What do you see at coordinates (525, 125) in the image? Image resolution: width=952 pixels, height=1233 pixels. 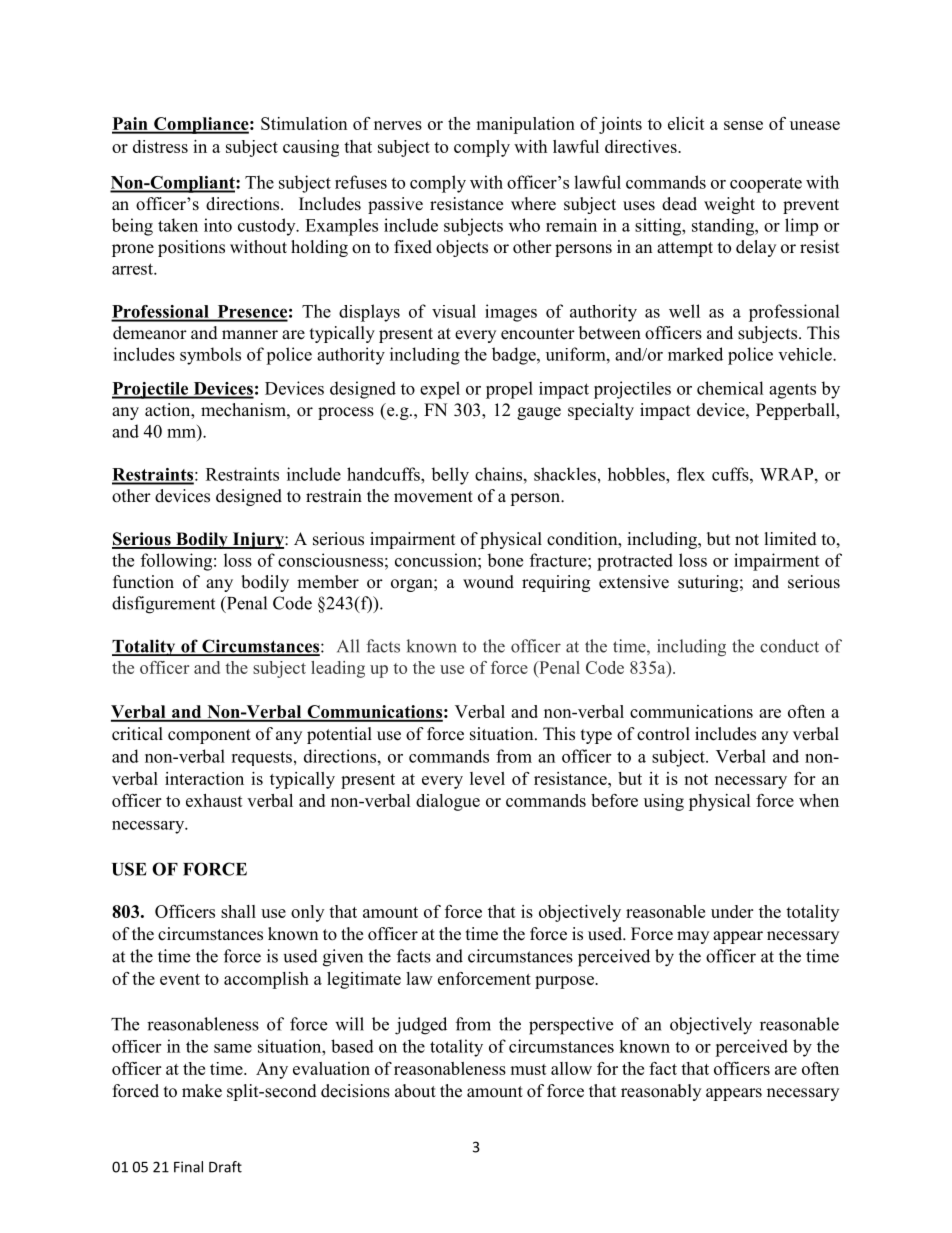 I see `manipulation` at bounding box center [525, 125].
